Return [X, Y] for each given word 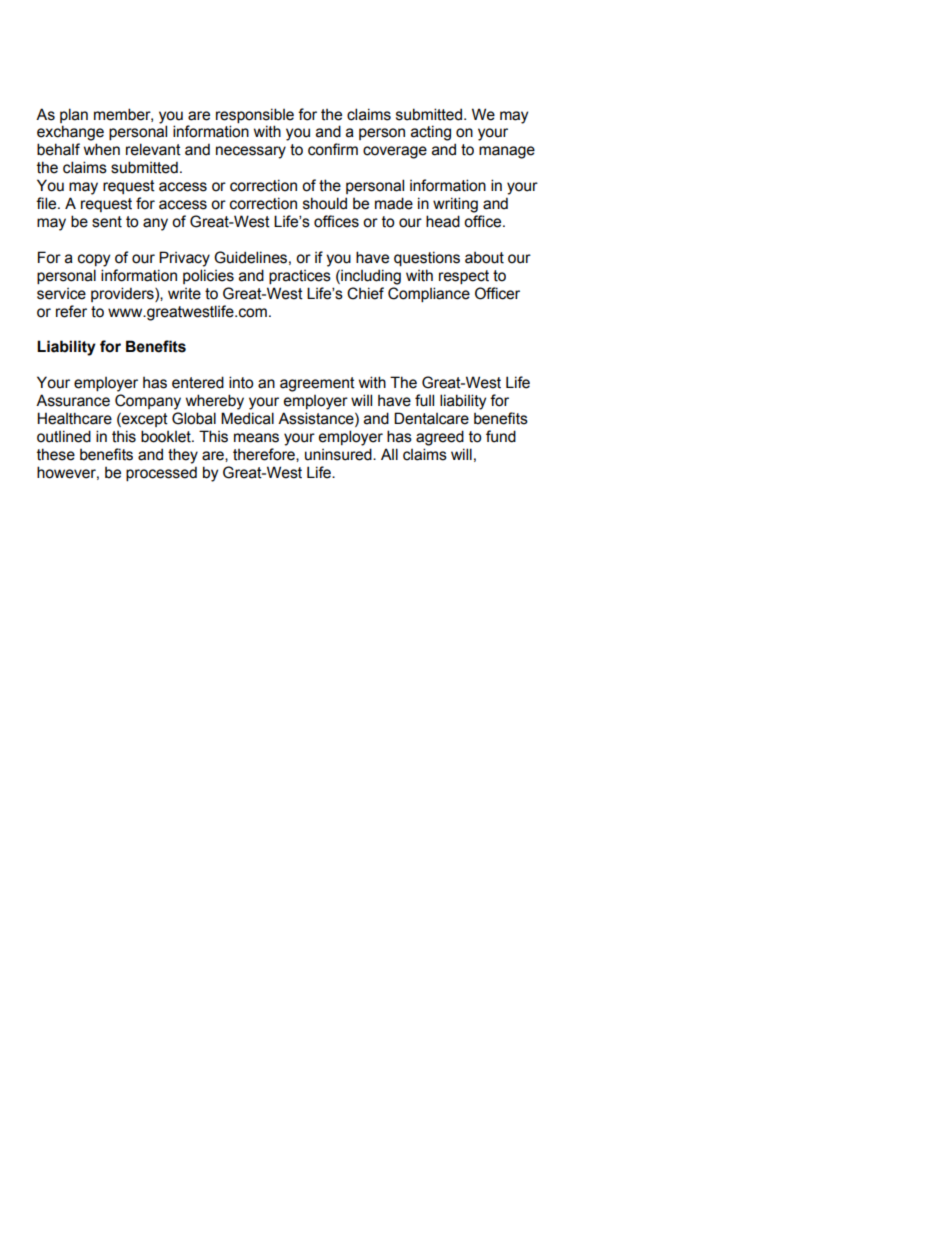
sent [107, 222]
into [241, 382]
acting [431, 133]
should [325, 203]
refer [71, 311]
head [443, 221]
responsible [255, 115]
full [424, 400]
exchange [70, 133]
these [56, 454]
